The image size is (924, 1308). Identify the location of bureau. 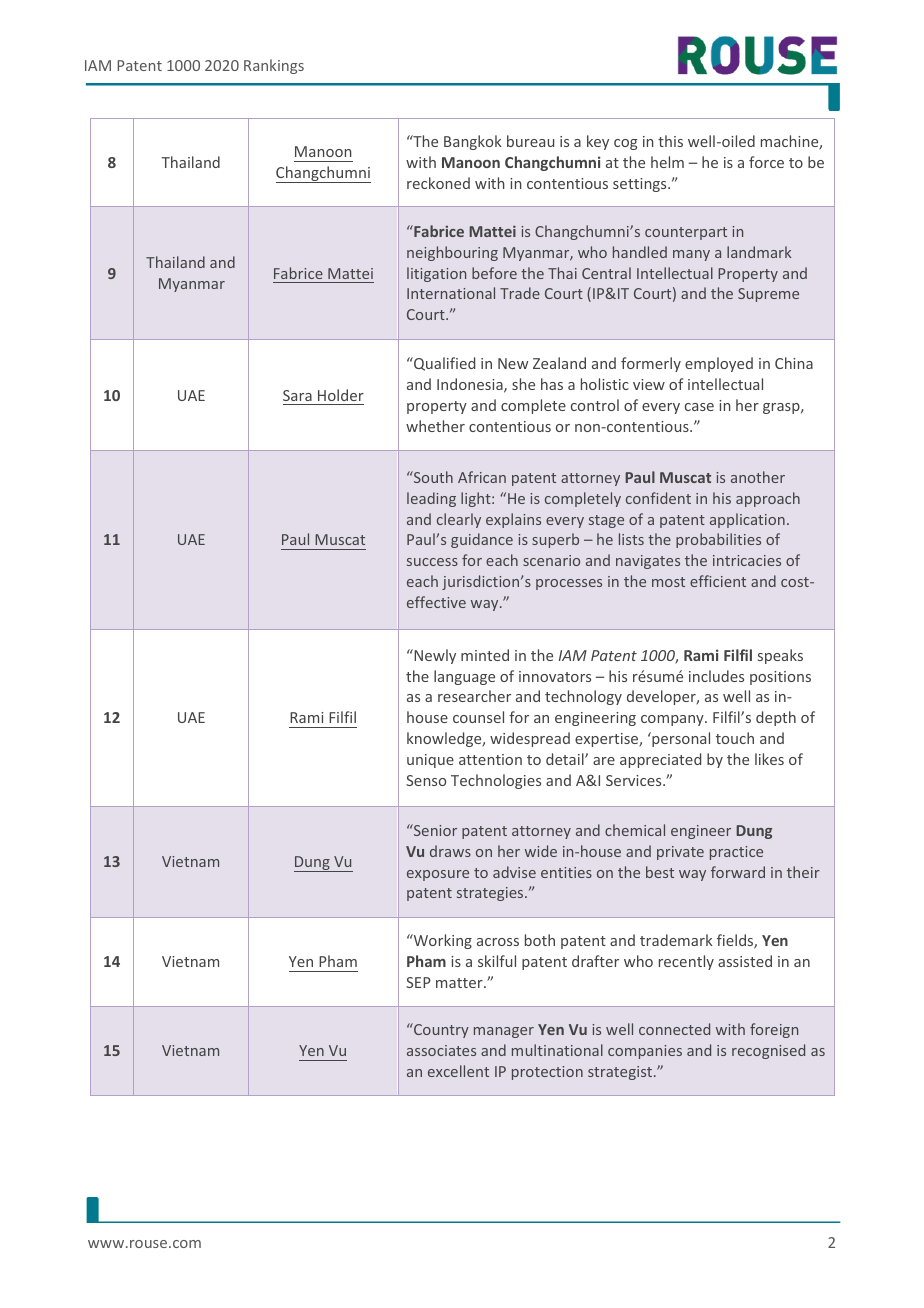
(530, 141).
